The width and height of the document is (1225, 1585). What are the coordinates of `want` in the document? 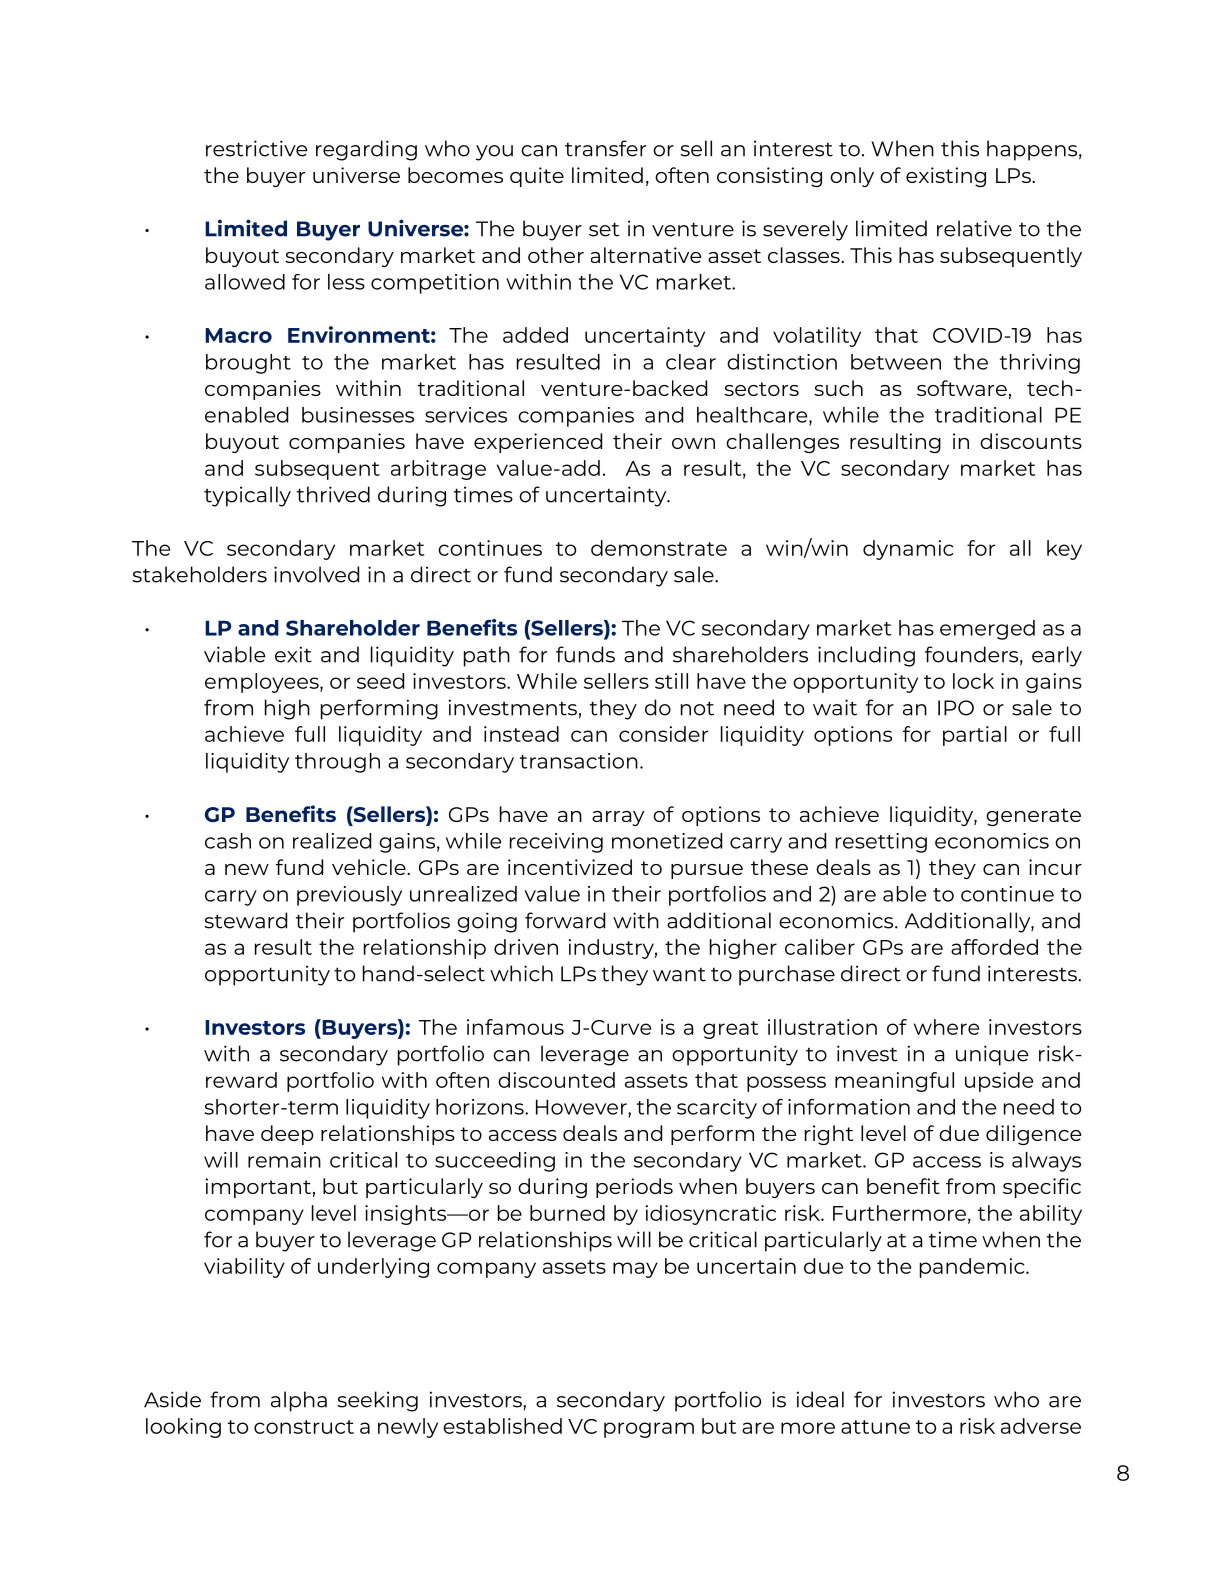 It's located at (679, 974).
